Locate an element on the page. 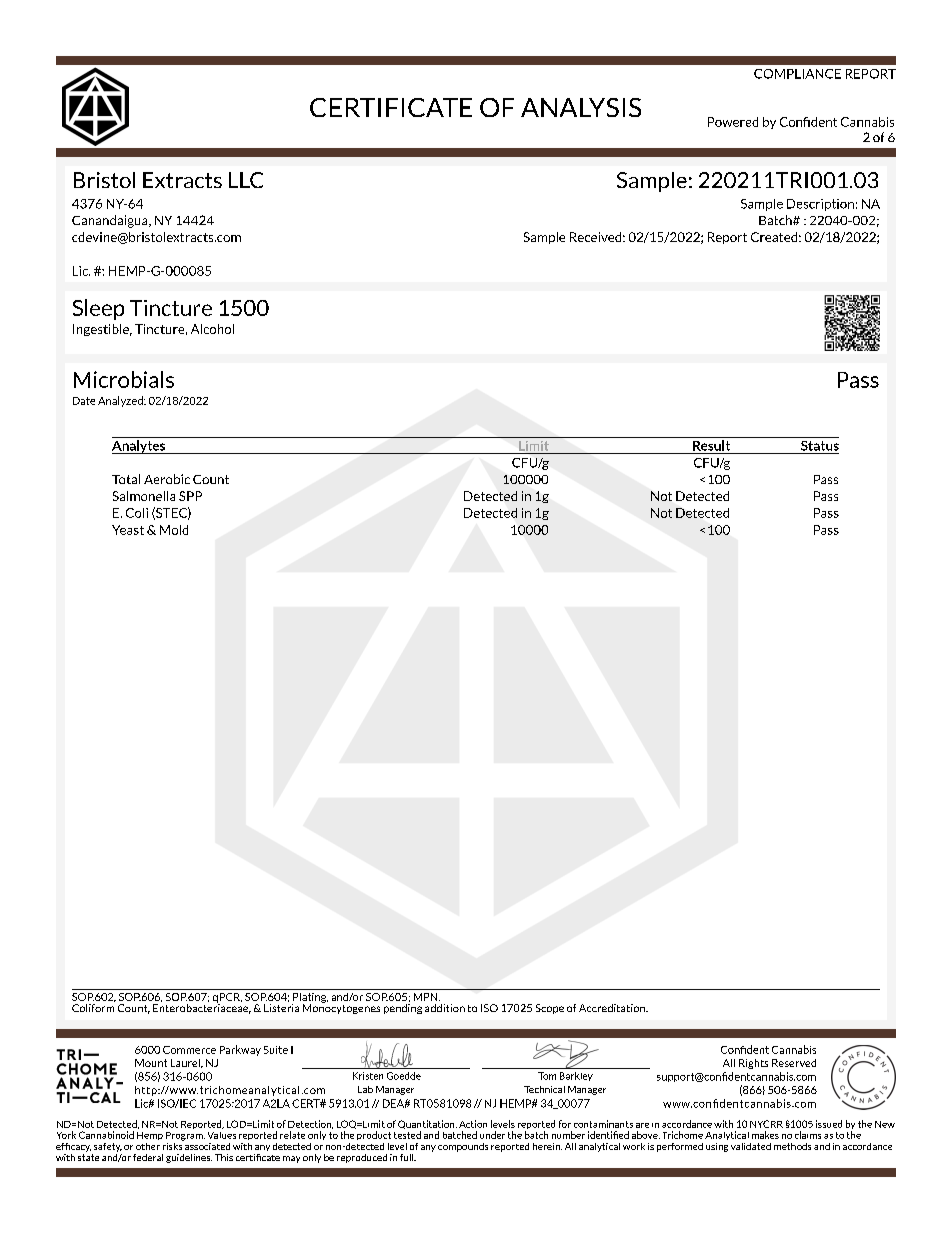 Image resolution: width=952 pixels, height=1233 pixels. claims is located at coordinates (808, 1135).
